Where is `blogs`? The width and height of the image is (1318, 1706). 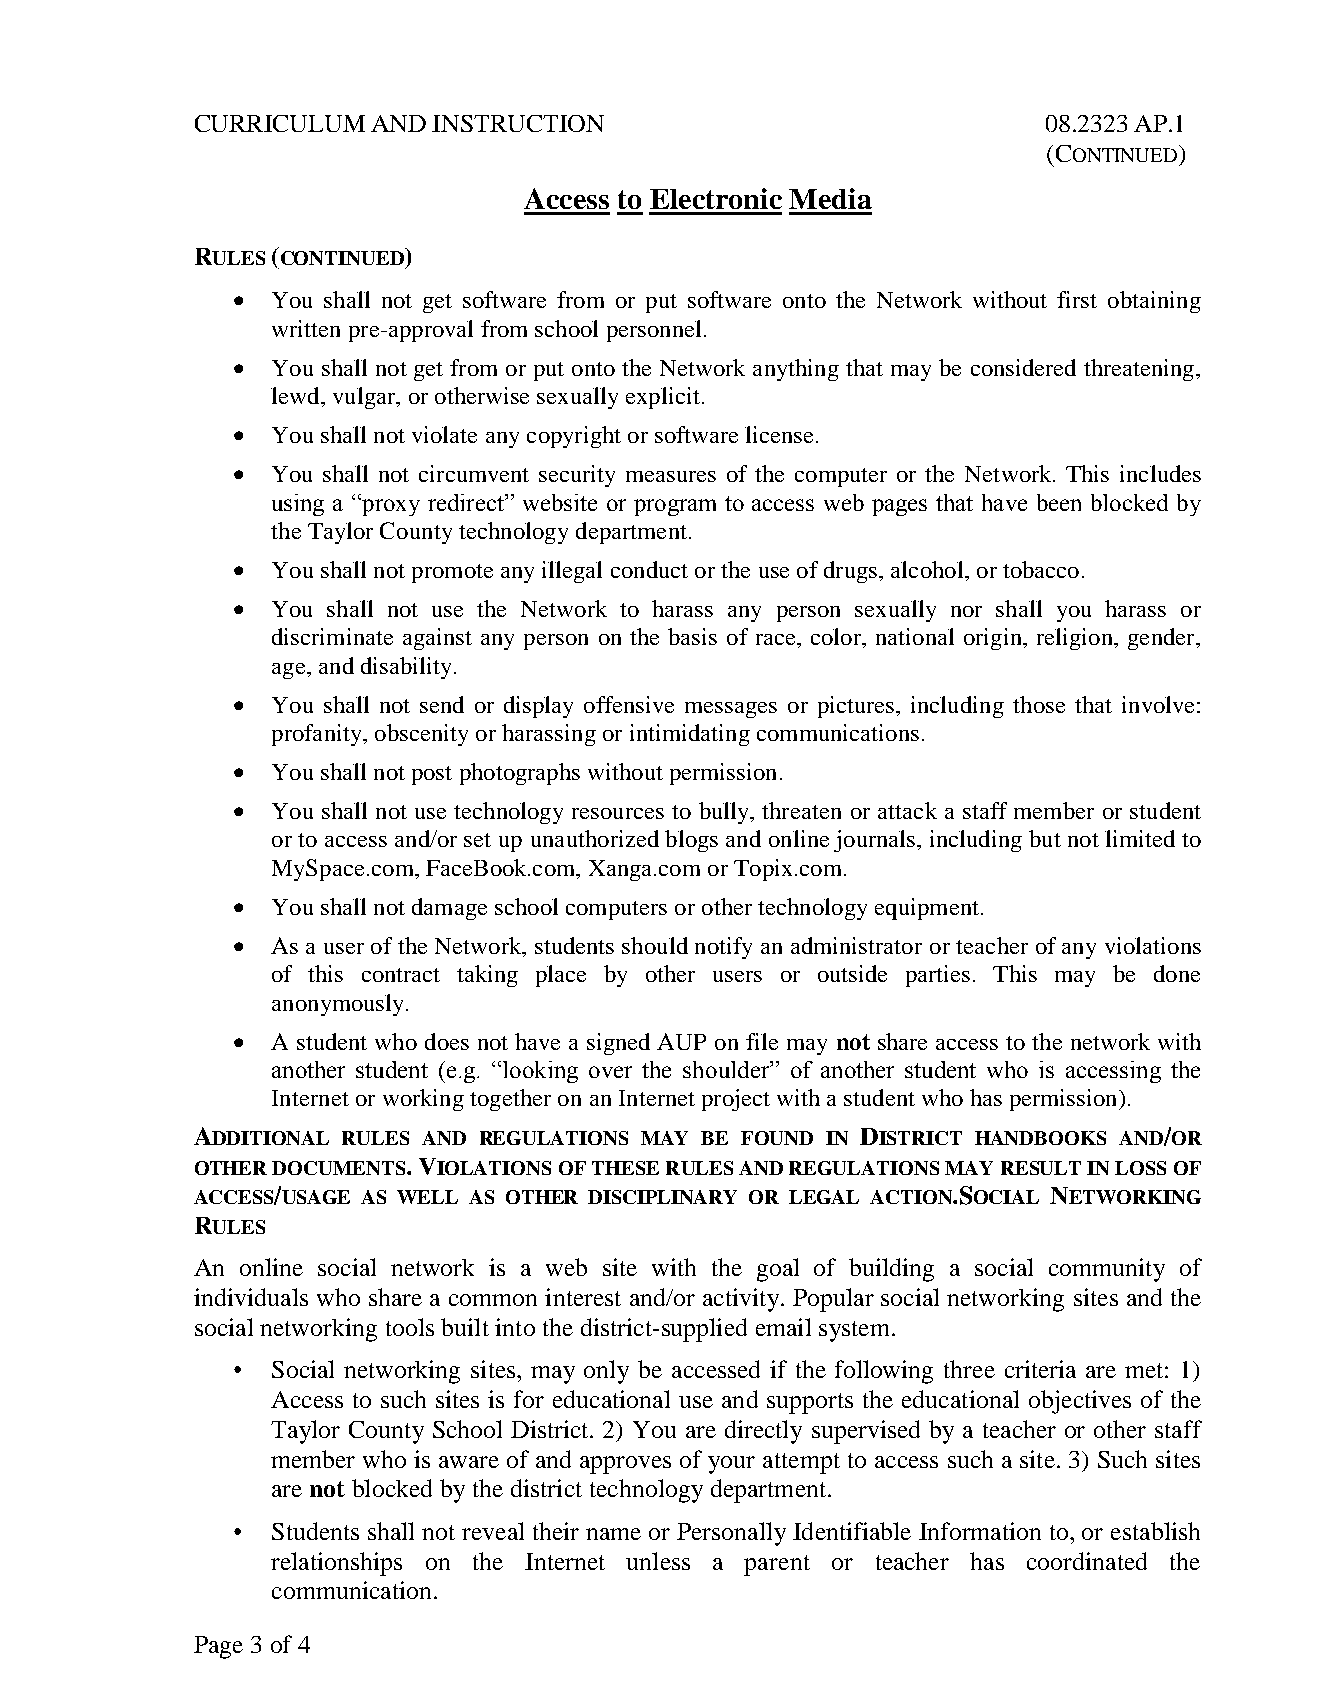 blogs is located at coordinates (691, 841).
